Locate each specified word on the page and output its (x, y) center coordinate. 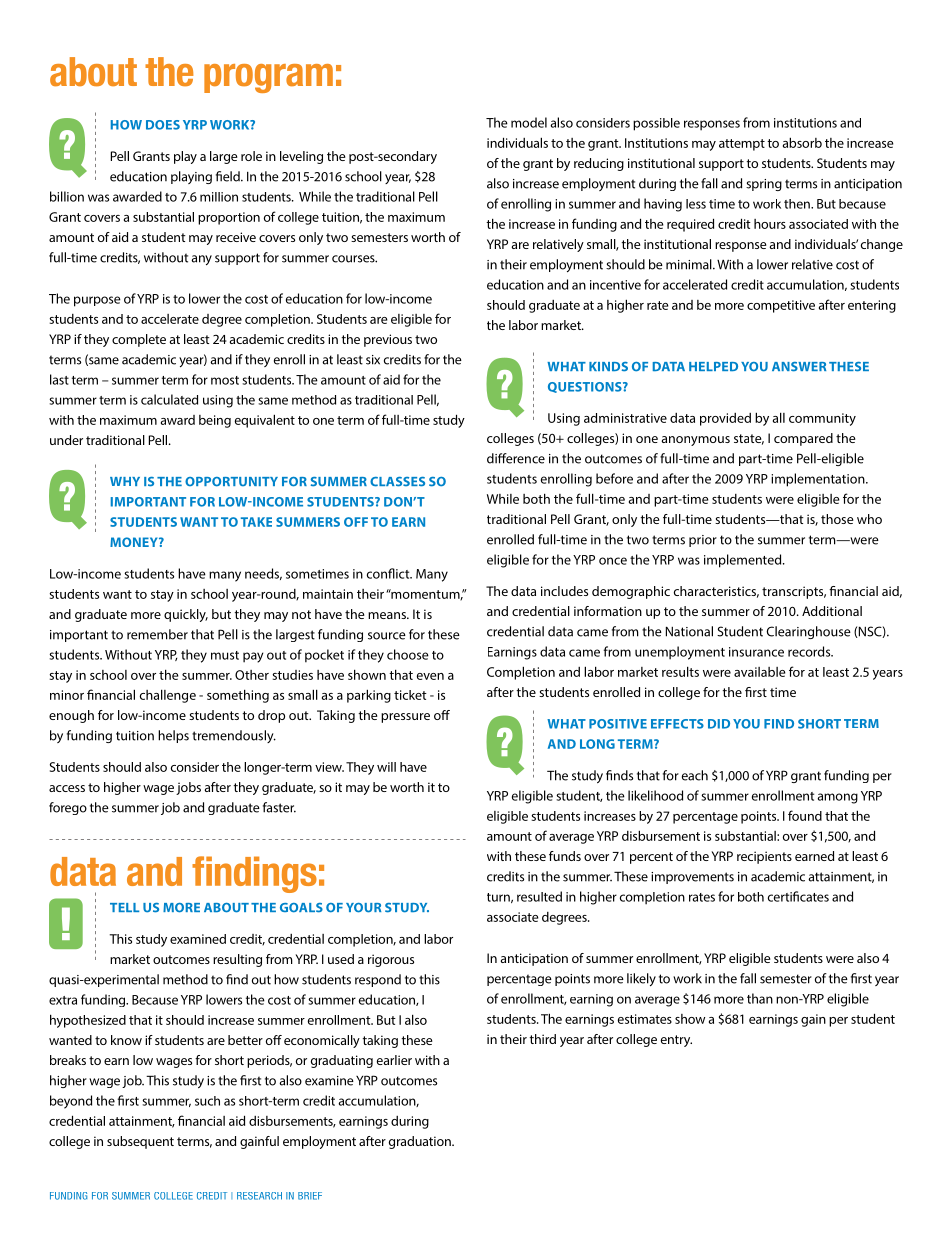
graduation (421, 1142)
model (529, 122)
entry (676, 1041)
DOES (163, 125)
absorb (802, 142)
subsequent (140, 1142)
